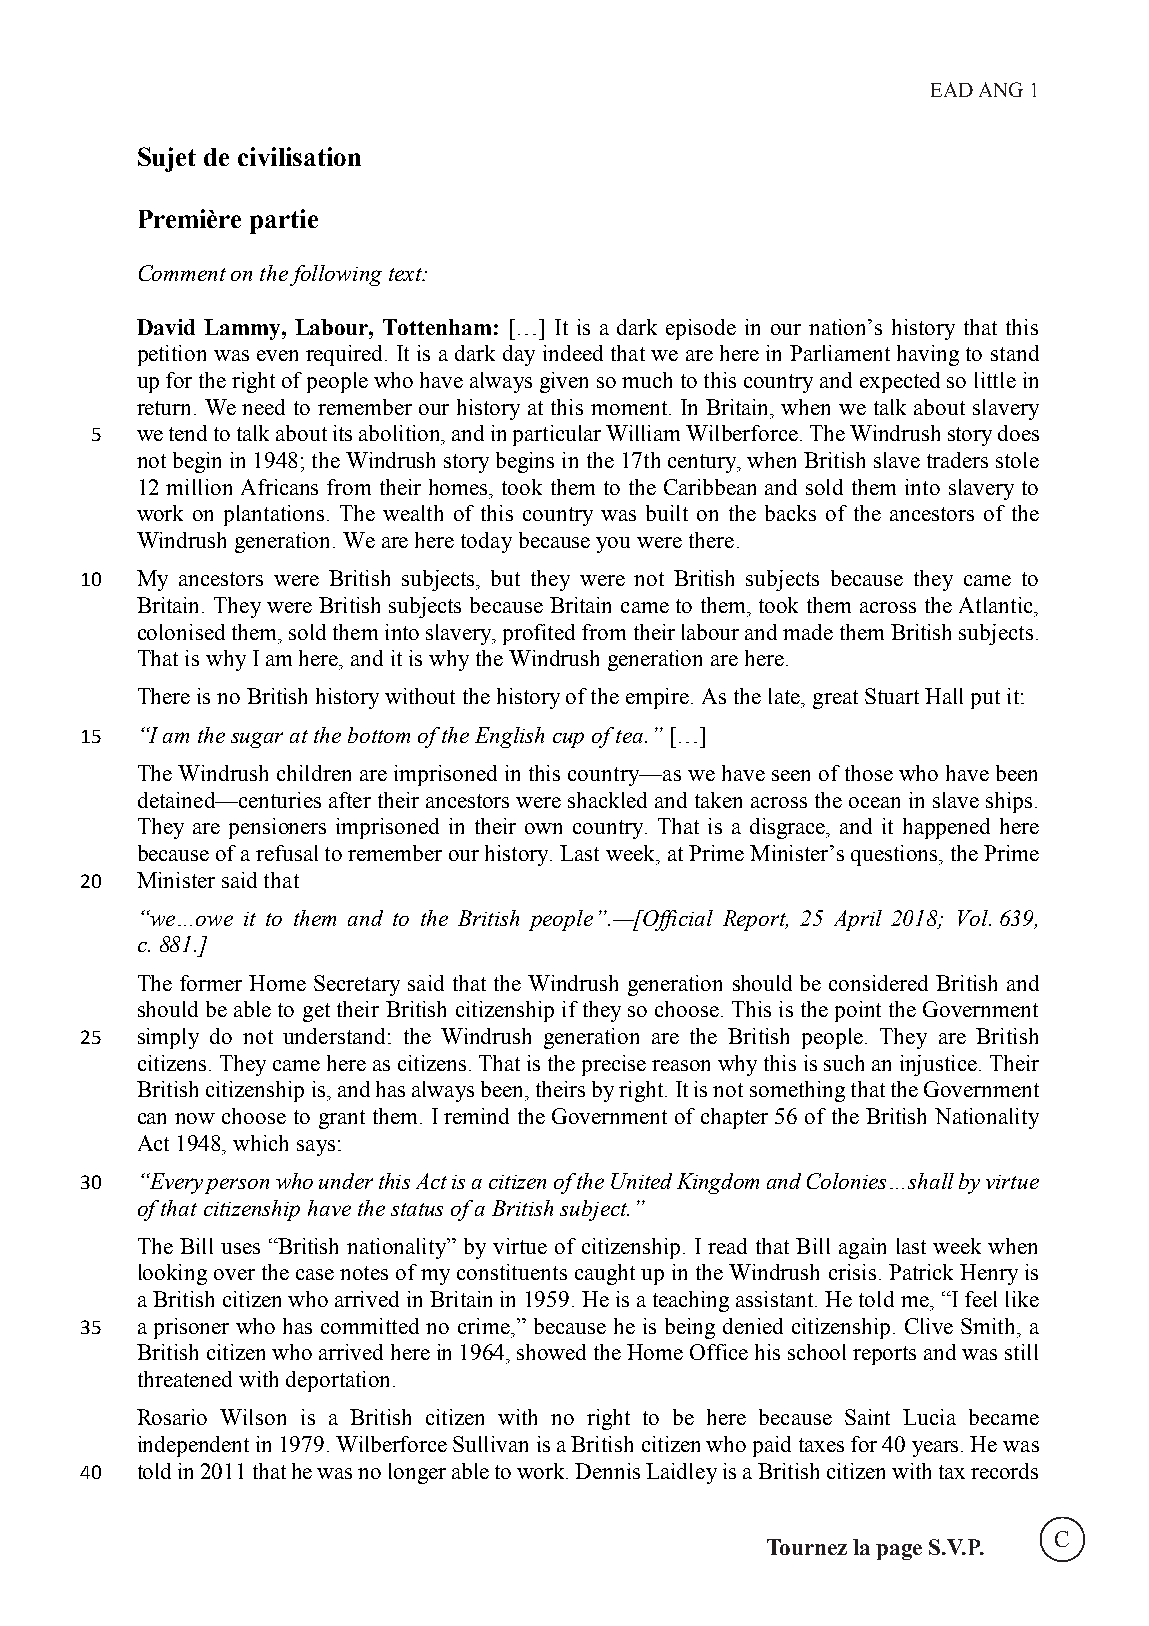 This image has height=1626, width=1149. I want to click on Atlantic, so click(997, 605).
